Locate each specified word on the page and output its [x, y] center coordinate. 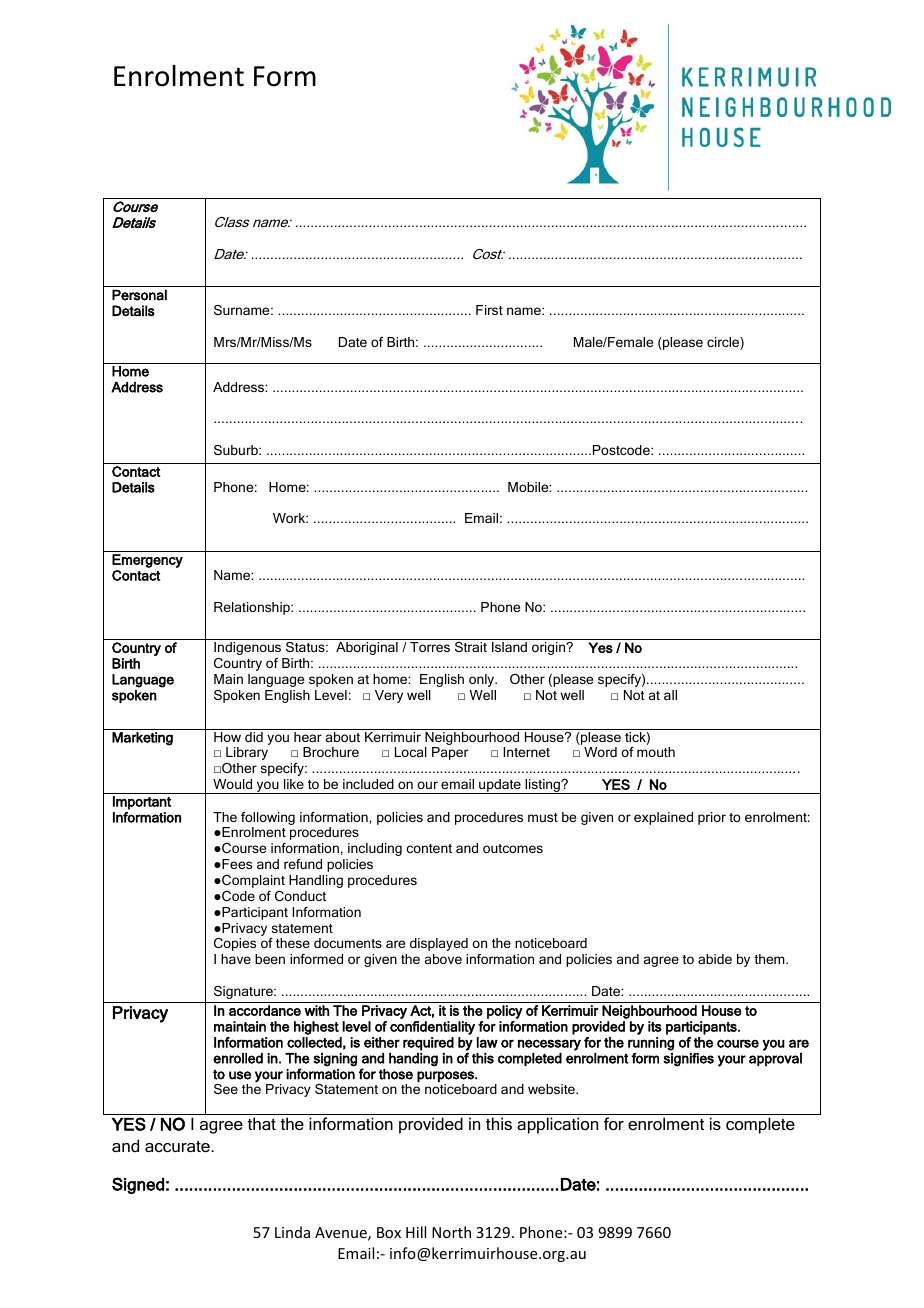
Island [509, 647]
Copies [235, 944]
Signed [138, 1185]
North [451, 1232]
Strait [471, 647]
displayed [439, 944]
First [489, 310]
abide [715, 959]
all [670, 695]
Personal [139, 295]
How [227, 737]
